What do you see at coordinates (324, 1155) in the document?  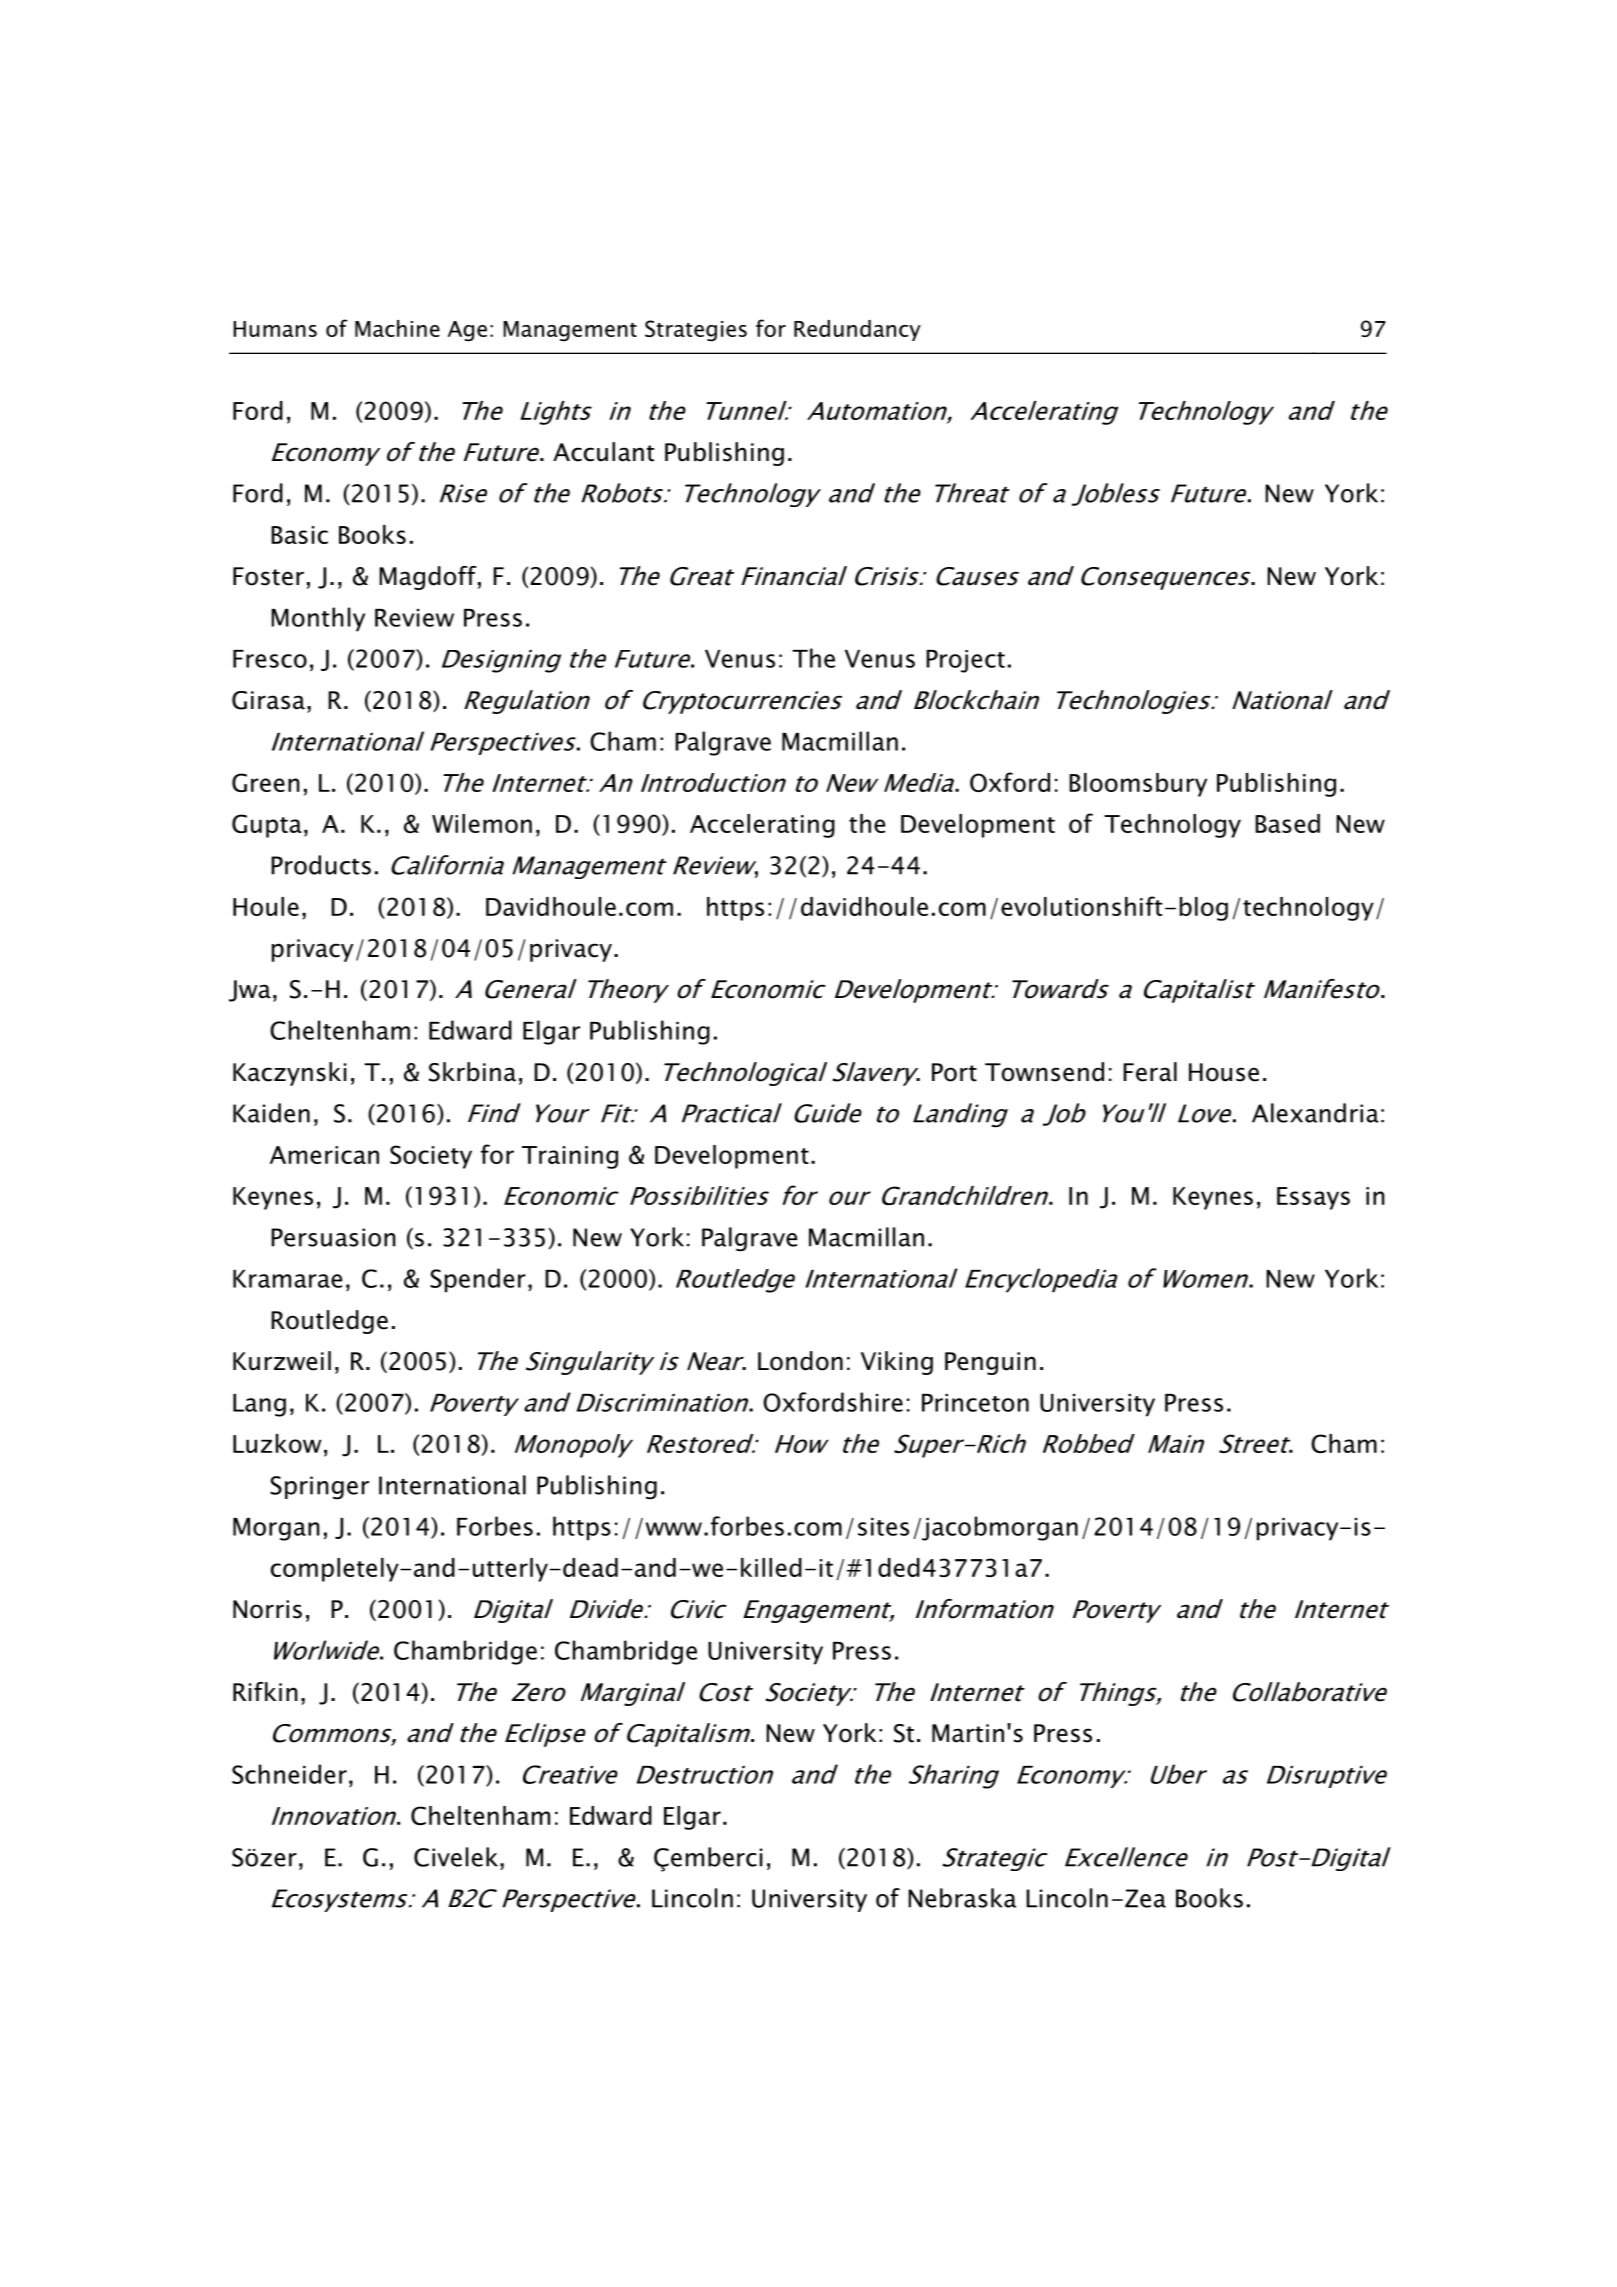 I see `American` at bounding box center [324, 1155].
